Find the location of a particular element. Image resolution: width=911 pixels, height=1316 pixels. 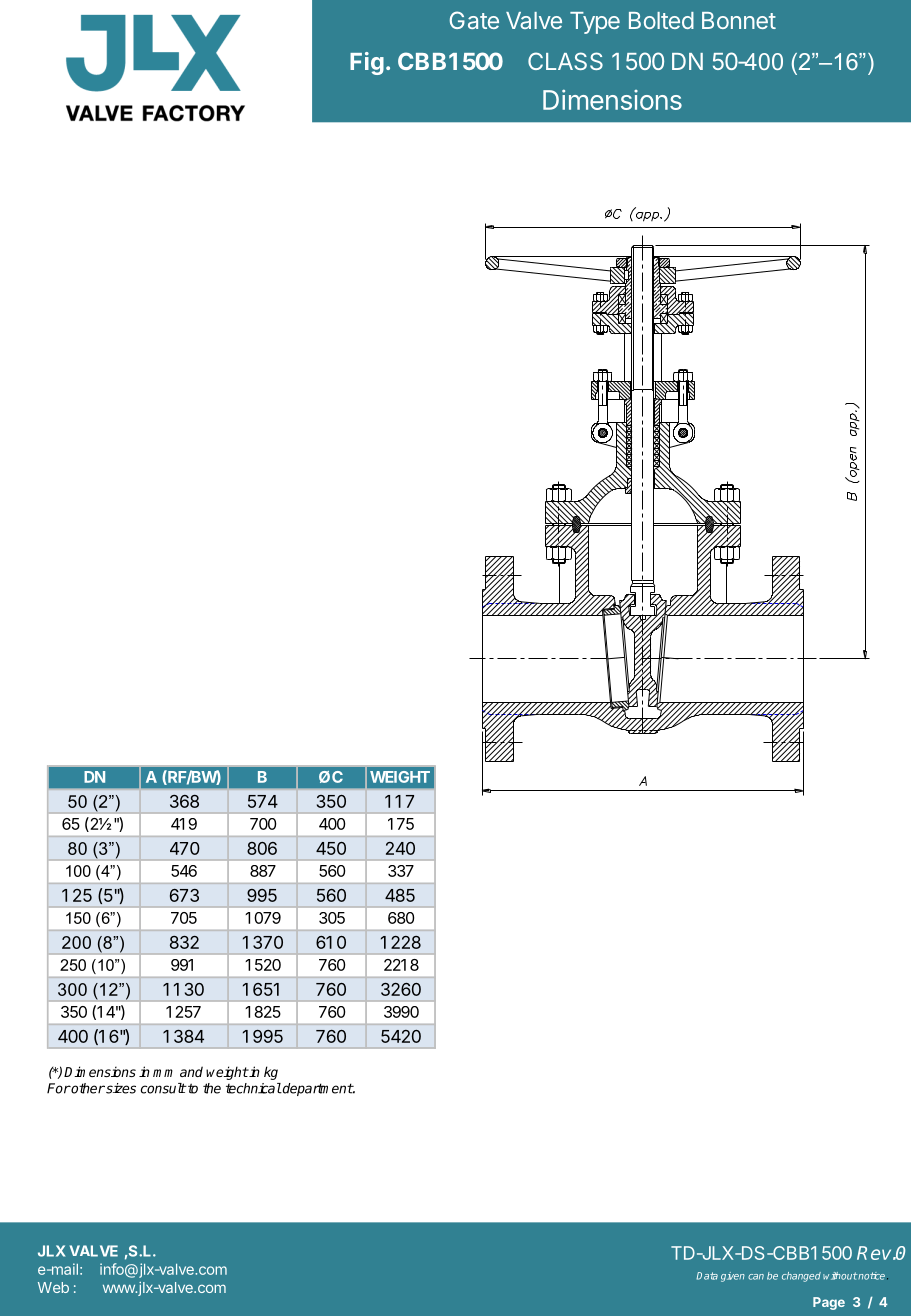

consult is located at coordinates (163, 1088).
